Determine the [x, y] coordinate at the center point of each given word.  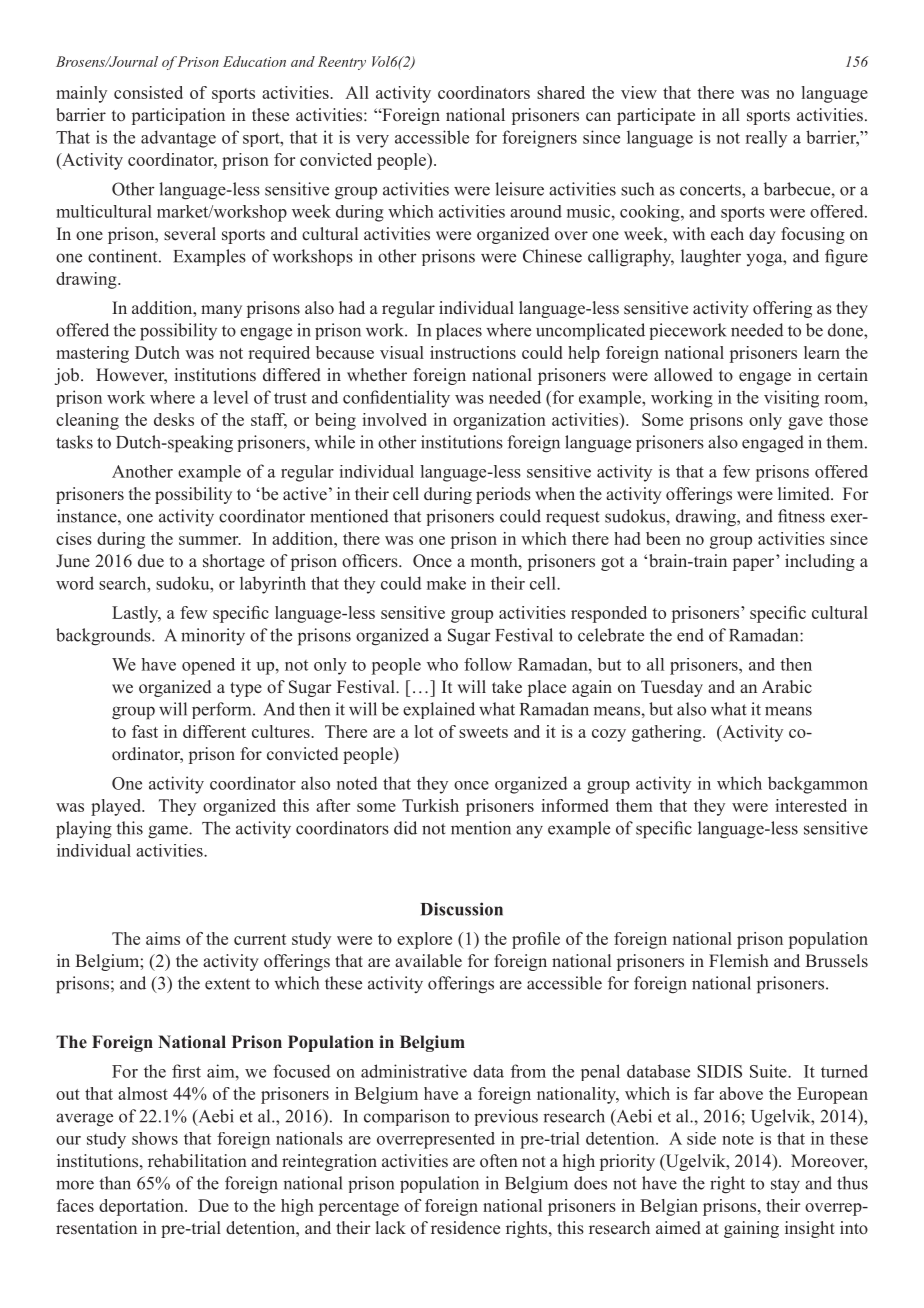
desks [174, 419]
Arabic [787, 686]
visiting [791, 399]
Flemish [739, 961]
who [442, 664]
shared [561, 92]
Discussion [462, 909]
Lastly [136, 614]
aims [163, 938]
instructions [473, 352]
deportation [142, 1207]
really [766, 139]
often [499, 1161]
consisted [148, 92]
